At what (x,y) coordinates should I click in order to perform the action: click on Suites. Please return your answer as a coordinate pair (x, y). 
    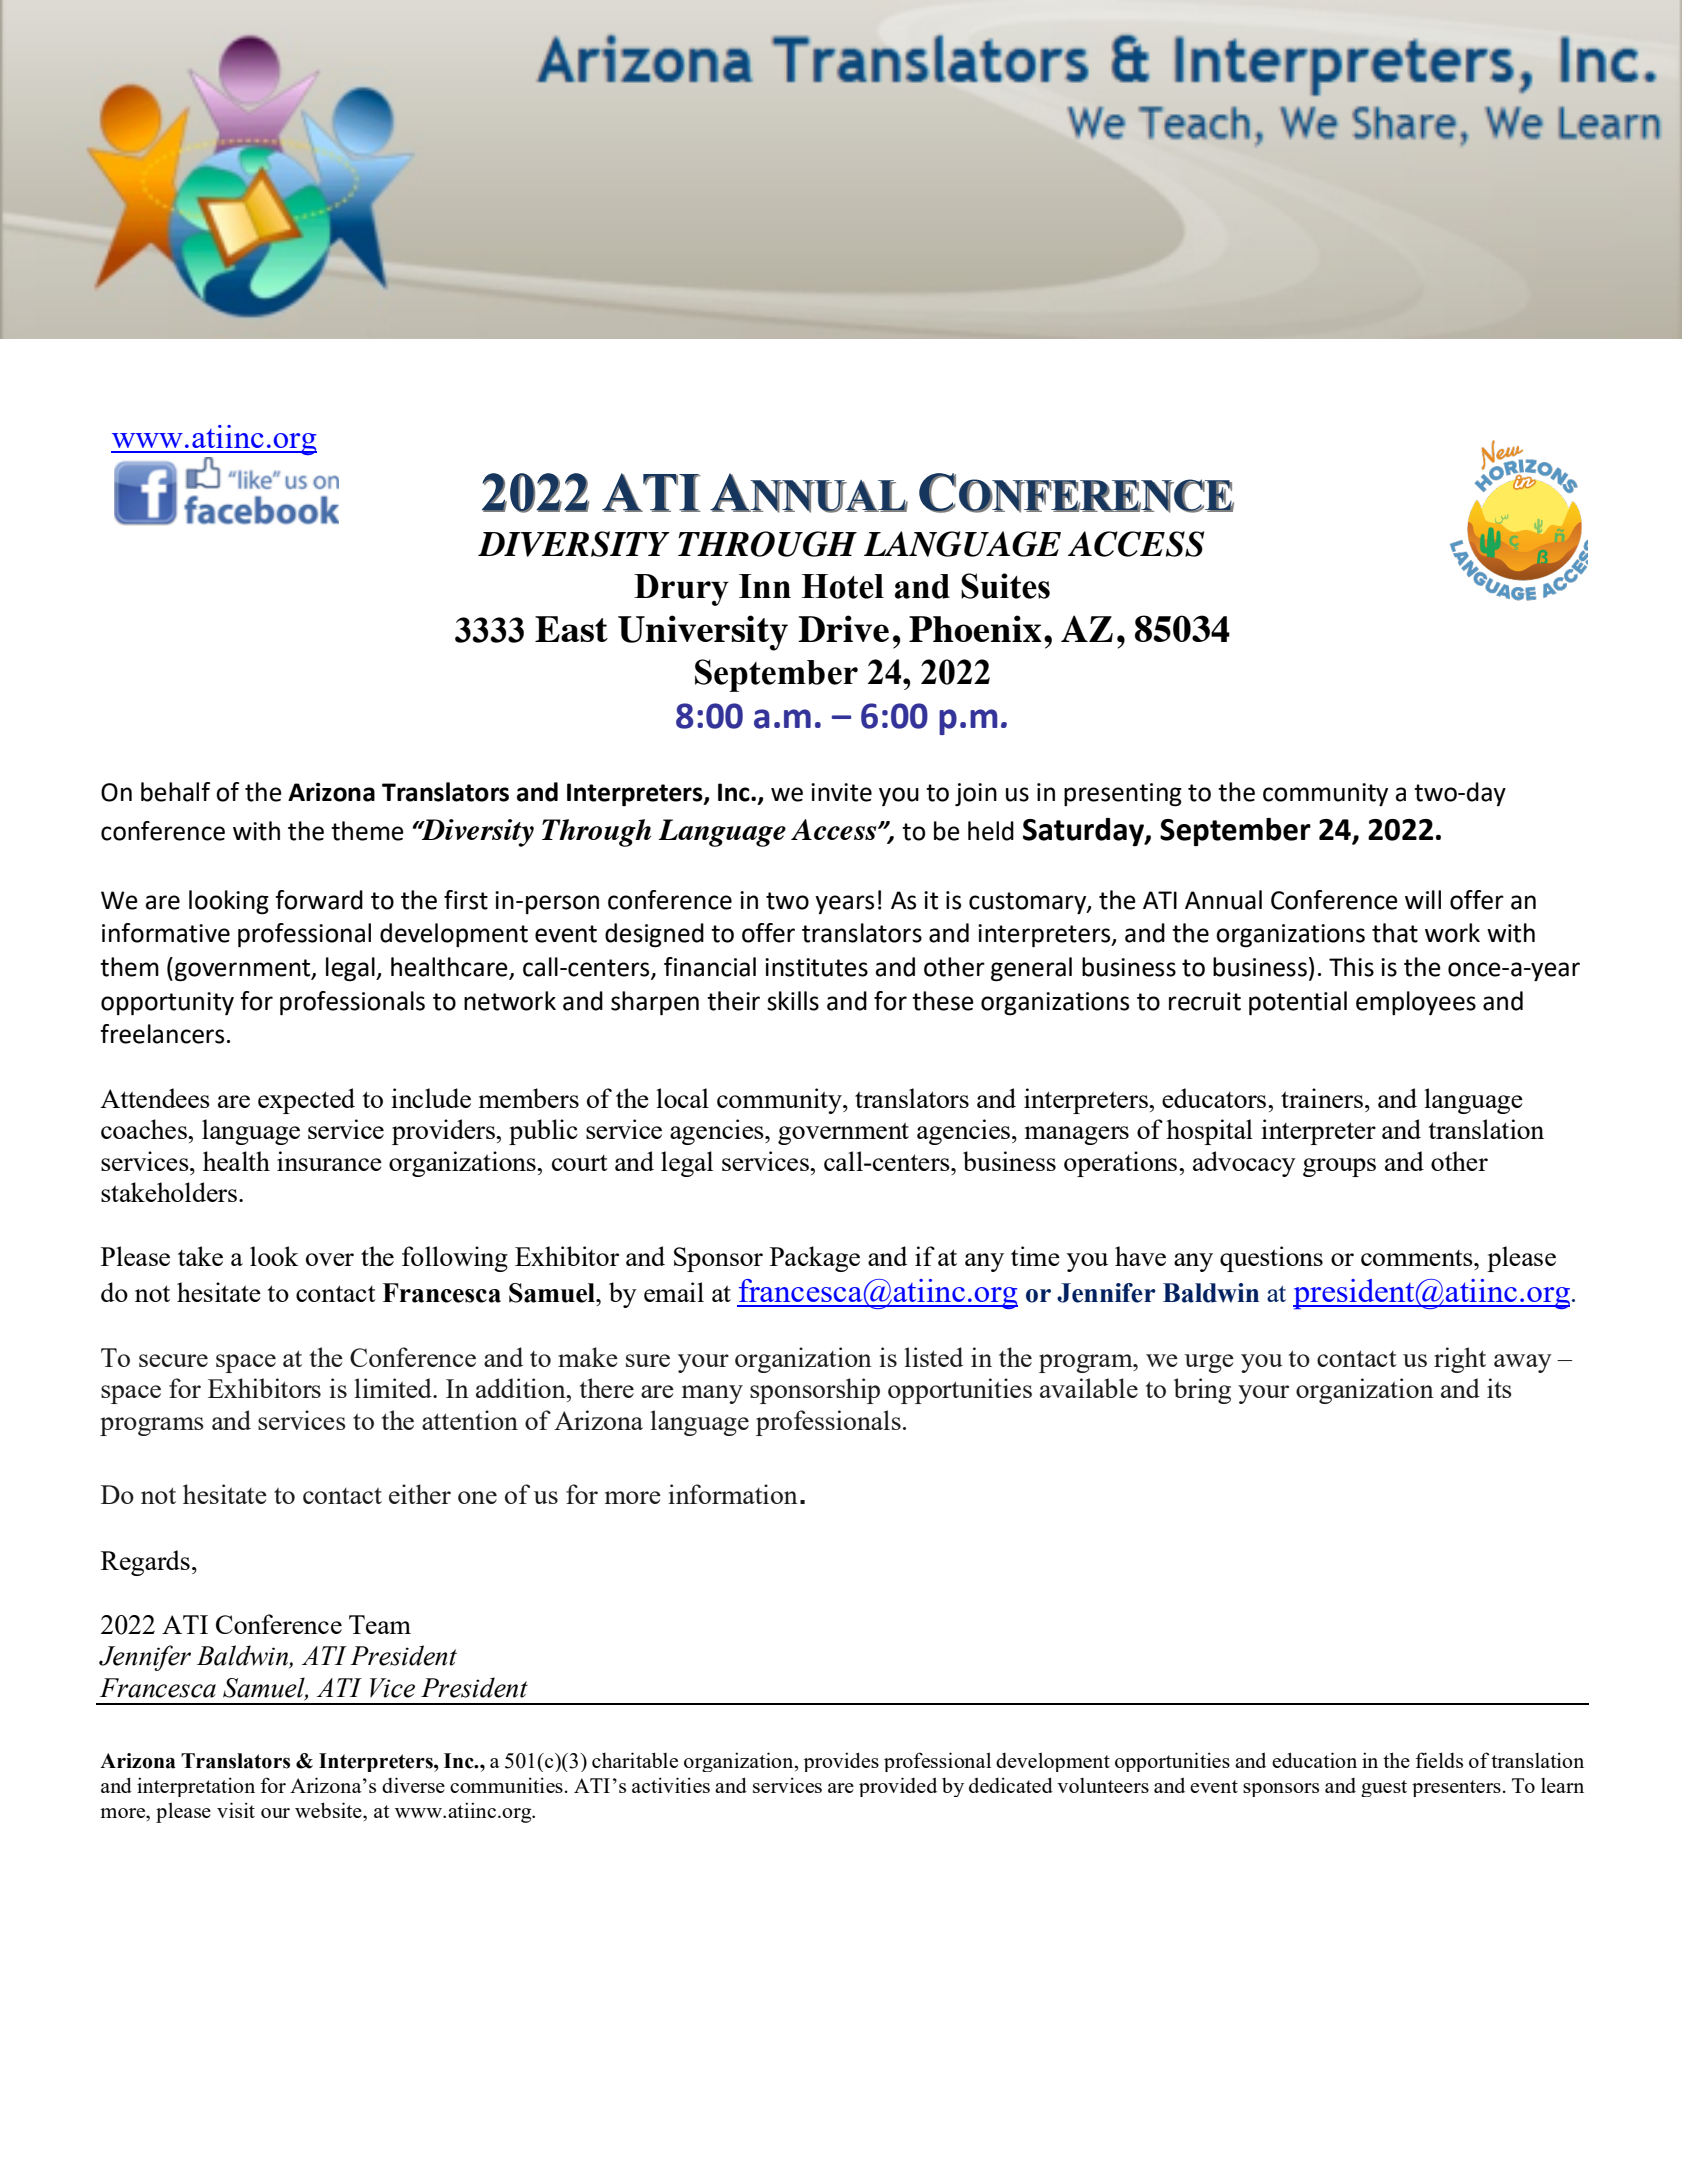
    Looking at the image, I should click on (1005, 586).
